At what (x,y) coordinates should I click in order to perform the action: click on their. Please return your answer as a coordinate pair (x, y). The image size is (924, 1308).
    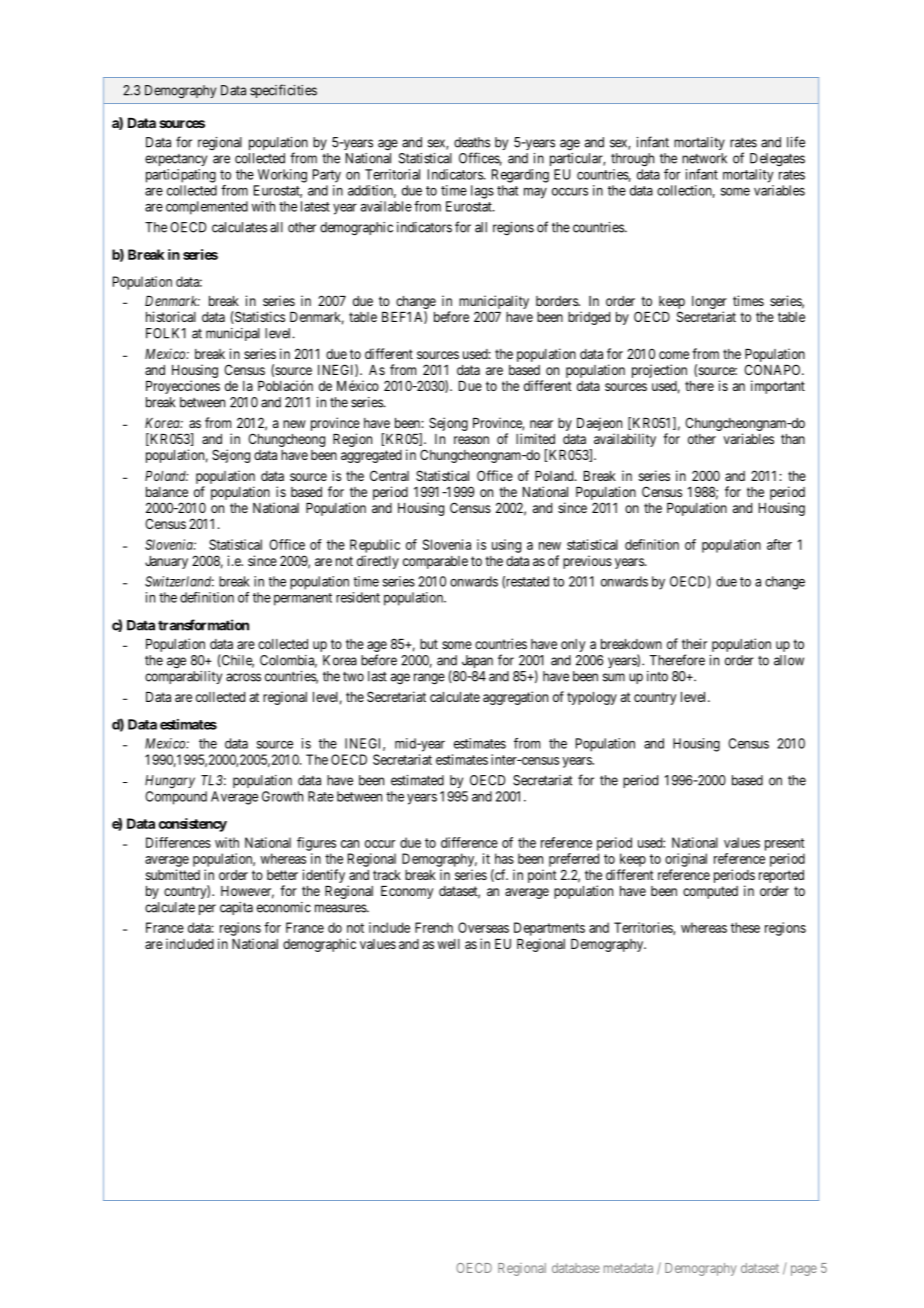
    Looking at the image, I should click on (694, 643).
